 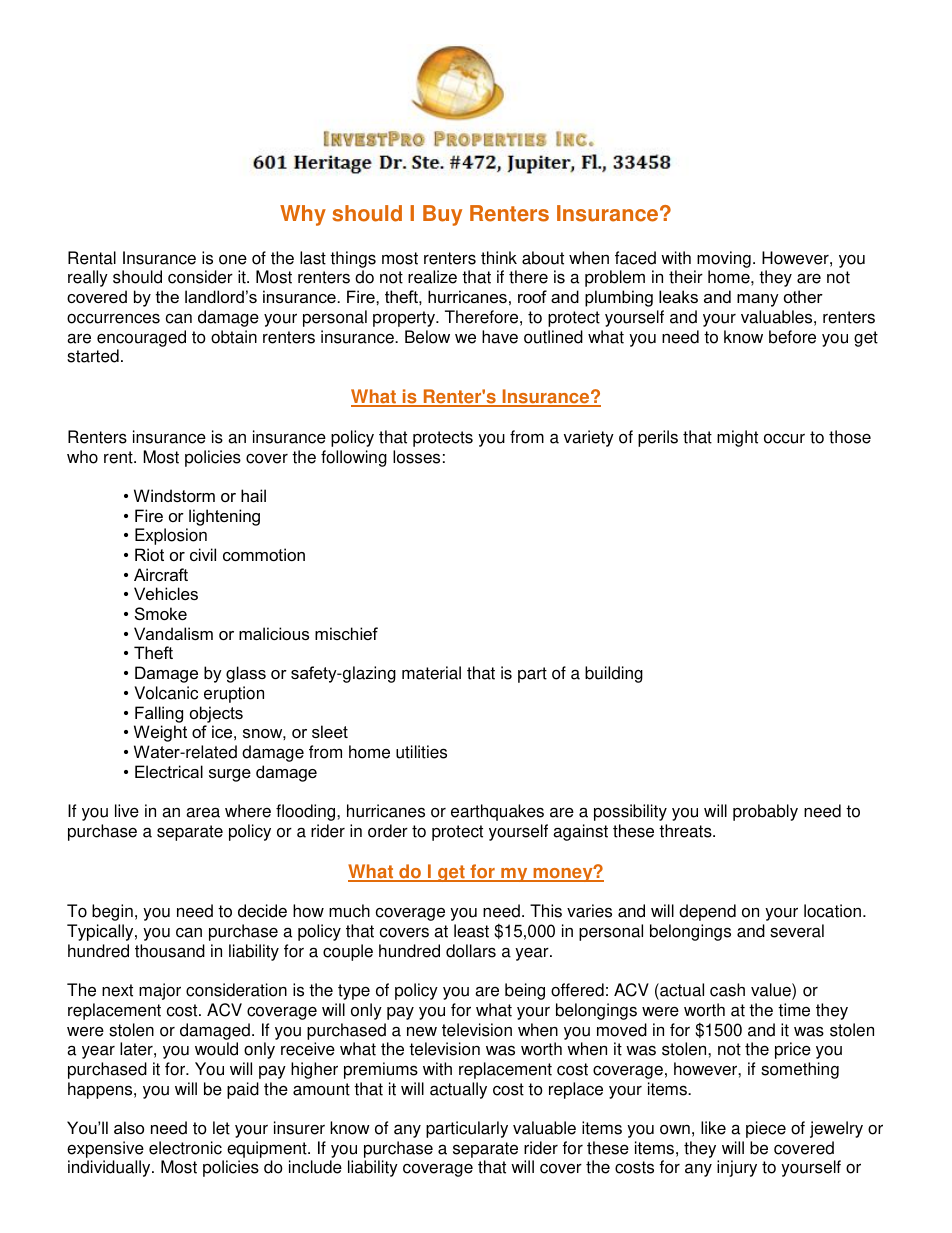 I want to click on cash, so click(x=727, y=990).
